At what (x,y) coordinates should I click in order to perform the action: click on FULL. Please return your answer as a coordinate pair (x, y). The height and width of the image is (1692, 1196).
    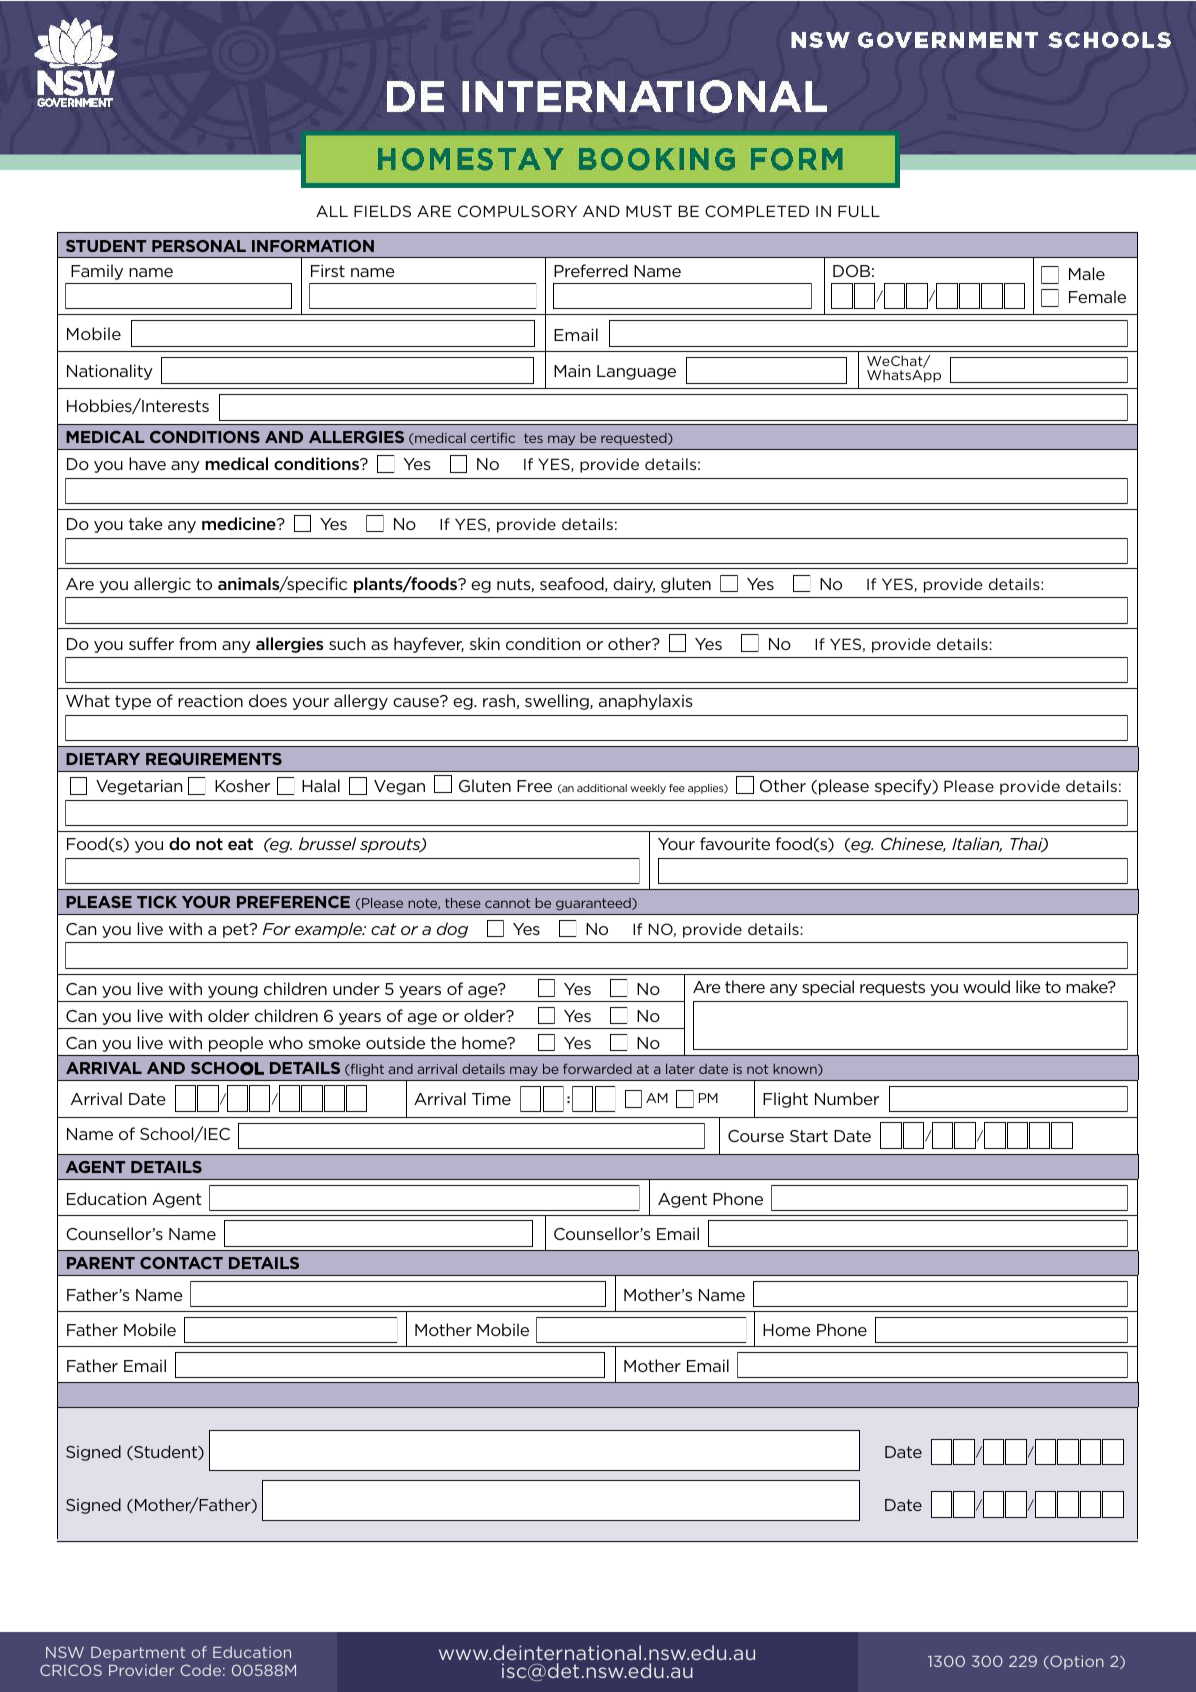
    Looking at the image, I should click on (859, 211).
